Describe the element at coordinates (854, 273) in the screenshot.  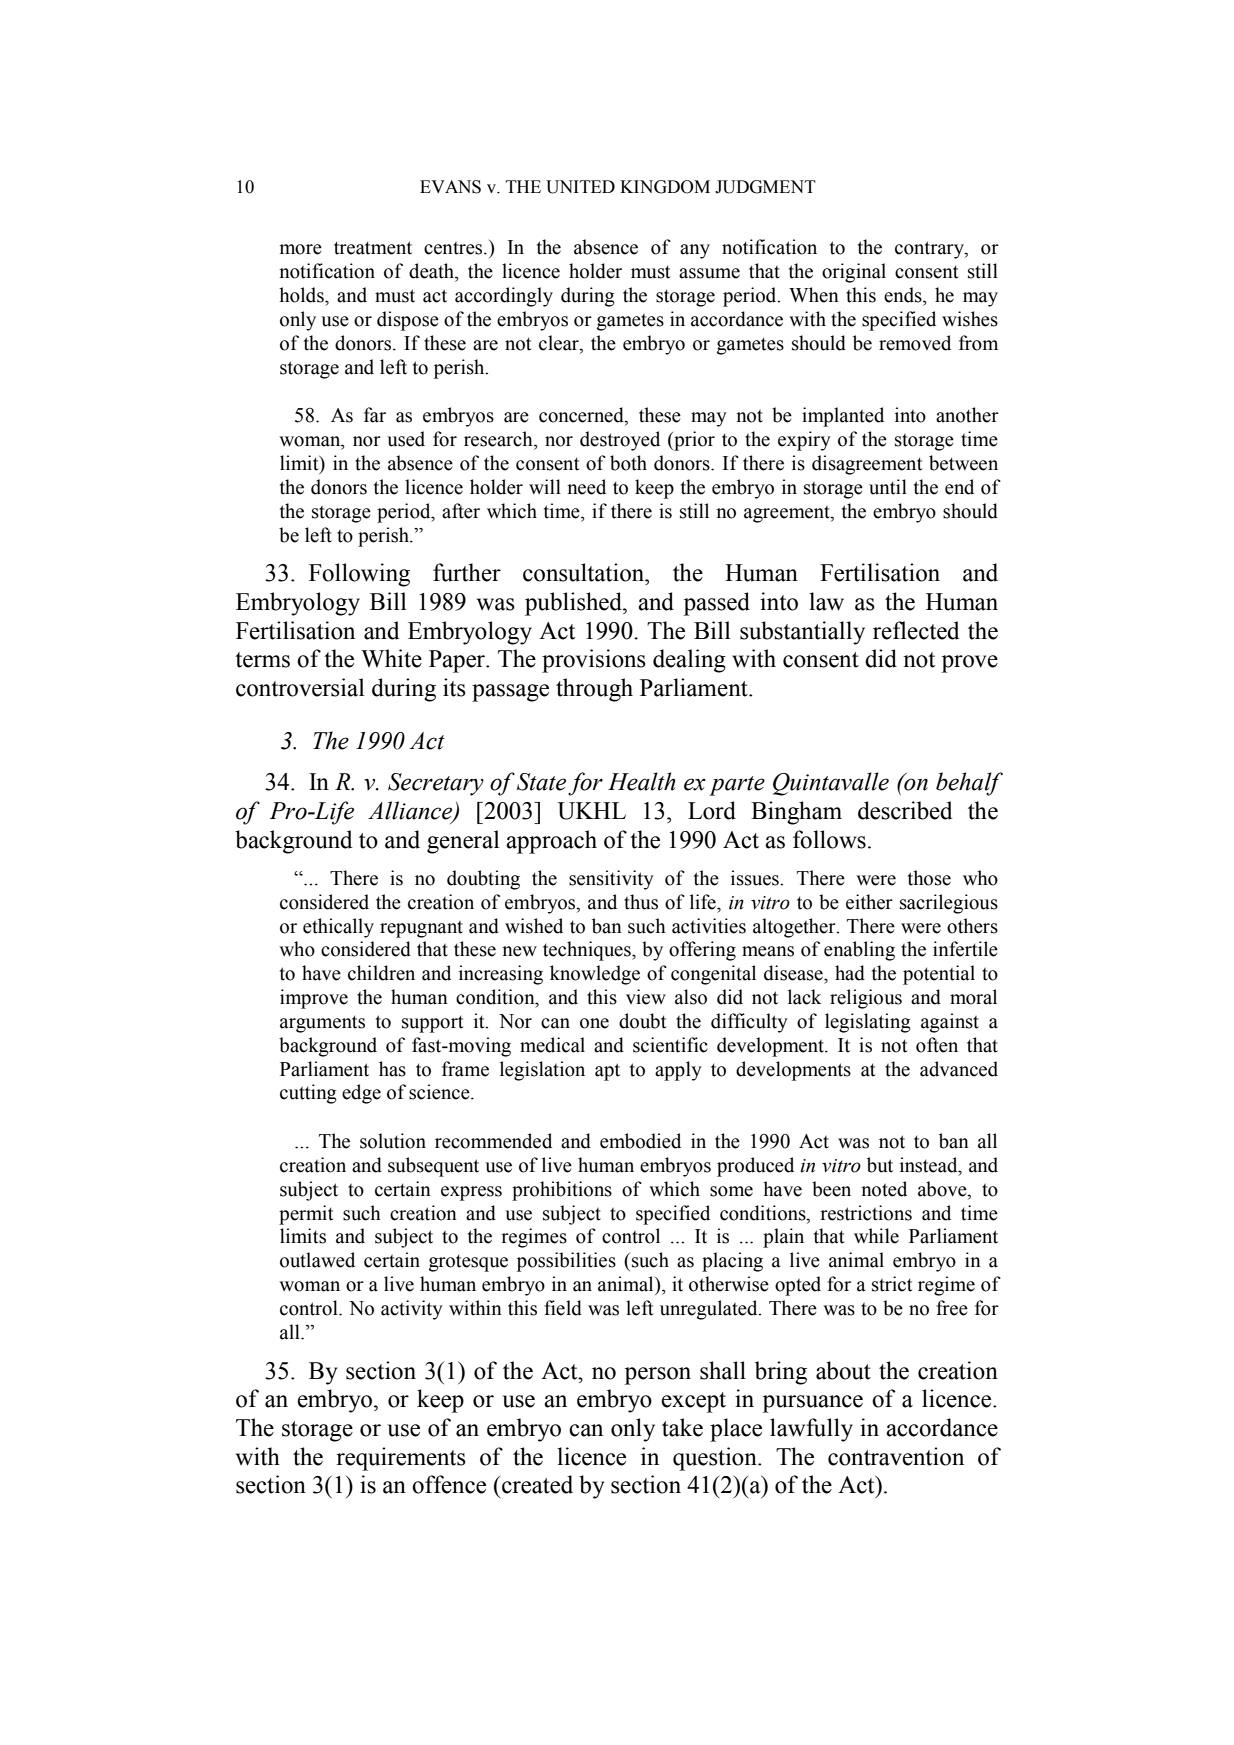
I see `original` at that location.
